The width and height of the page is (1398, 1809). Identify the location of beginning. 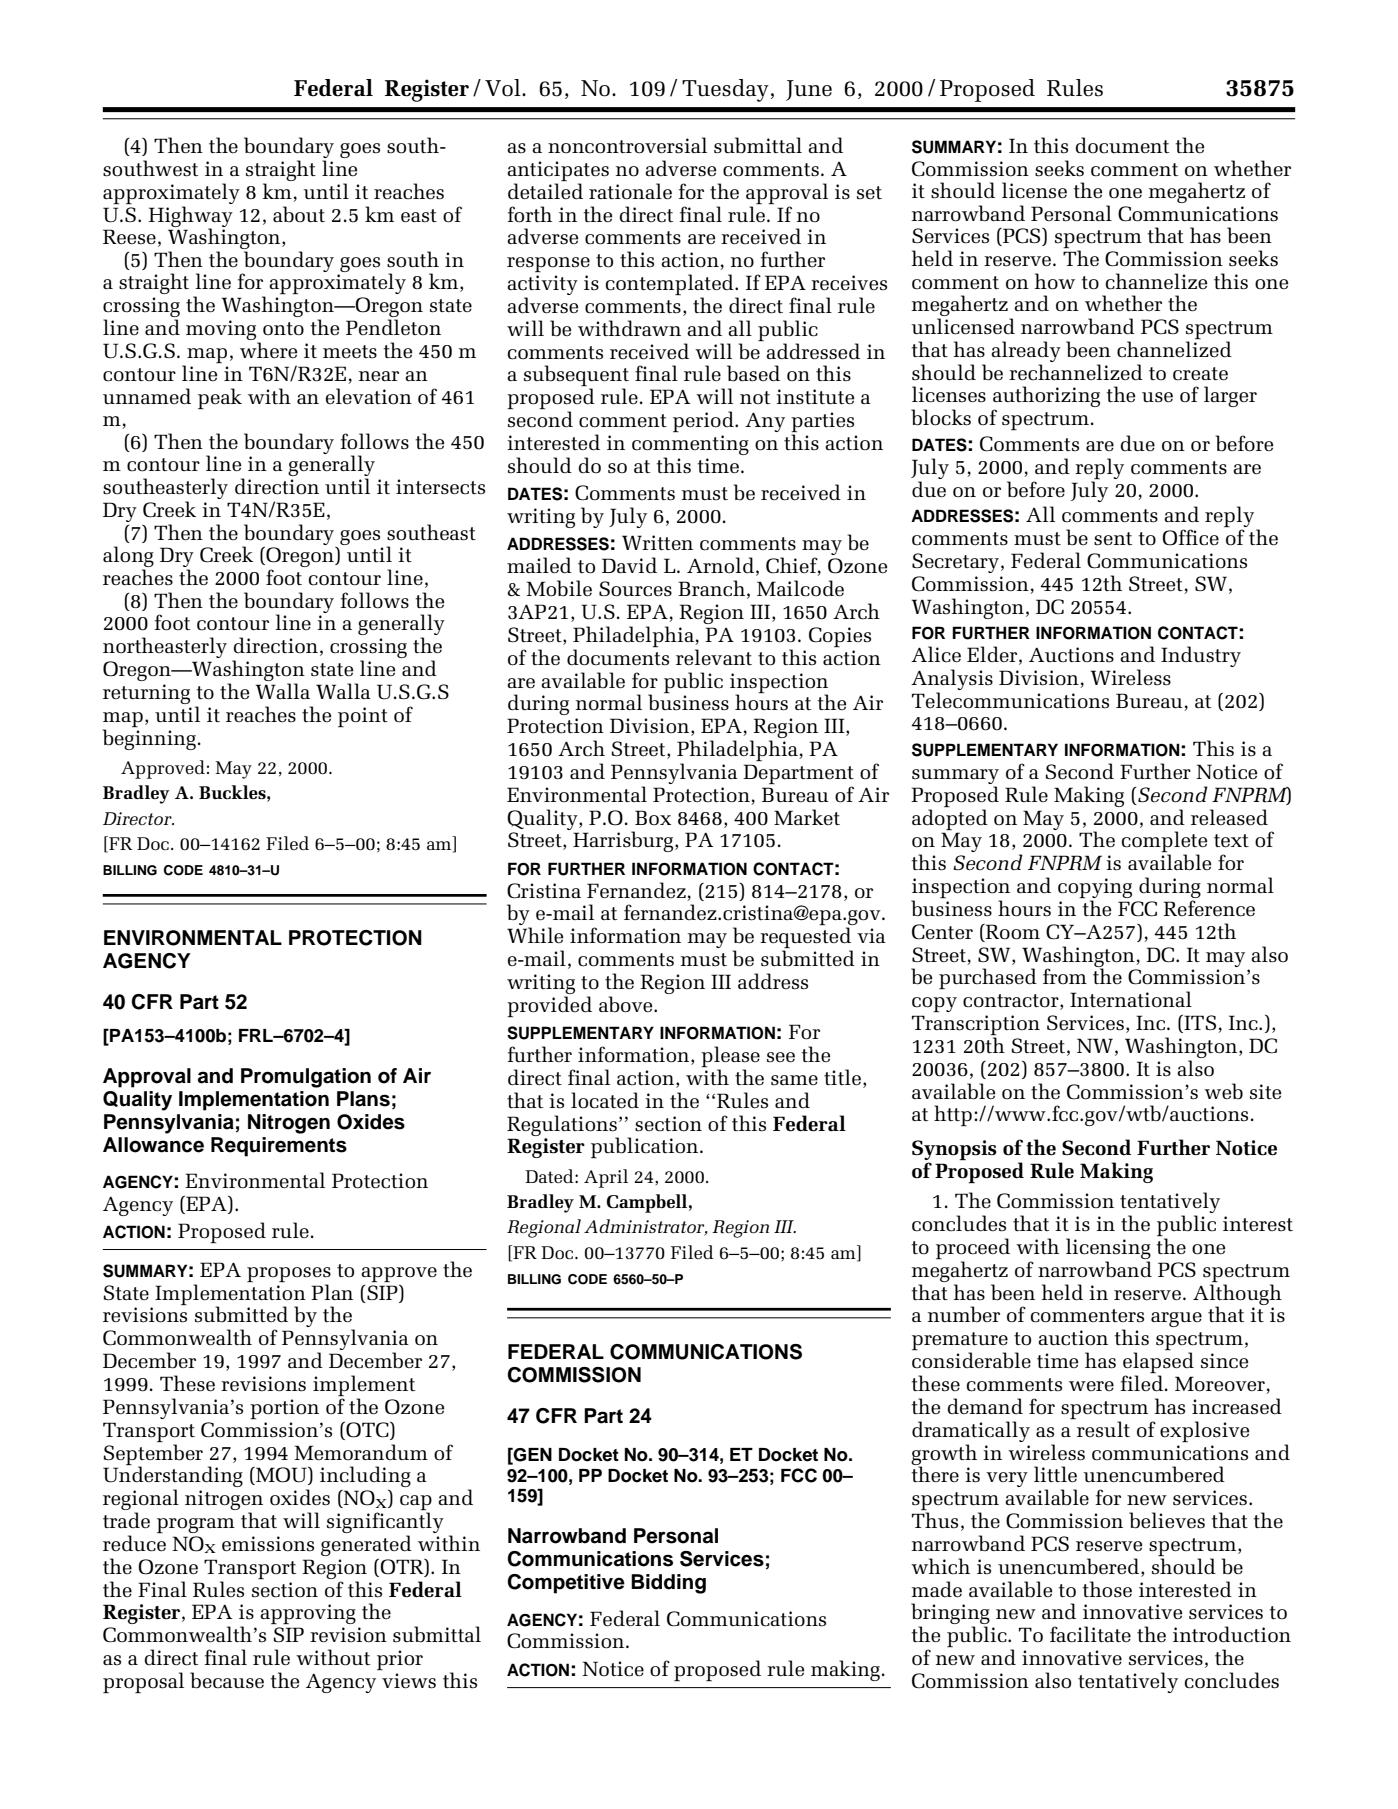
(149, 739).
